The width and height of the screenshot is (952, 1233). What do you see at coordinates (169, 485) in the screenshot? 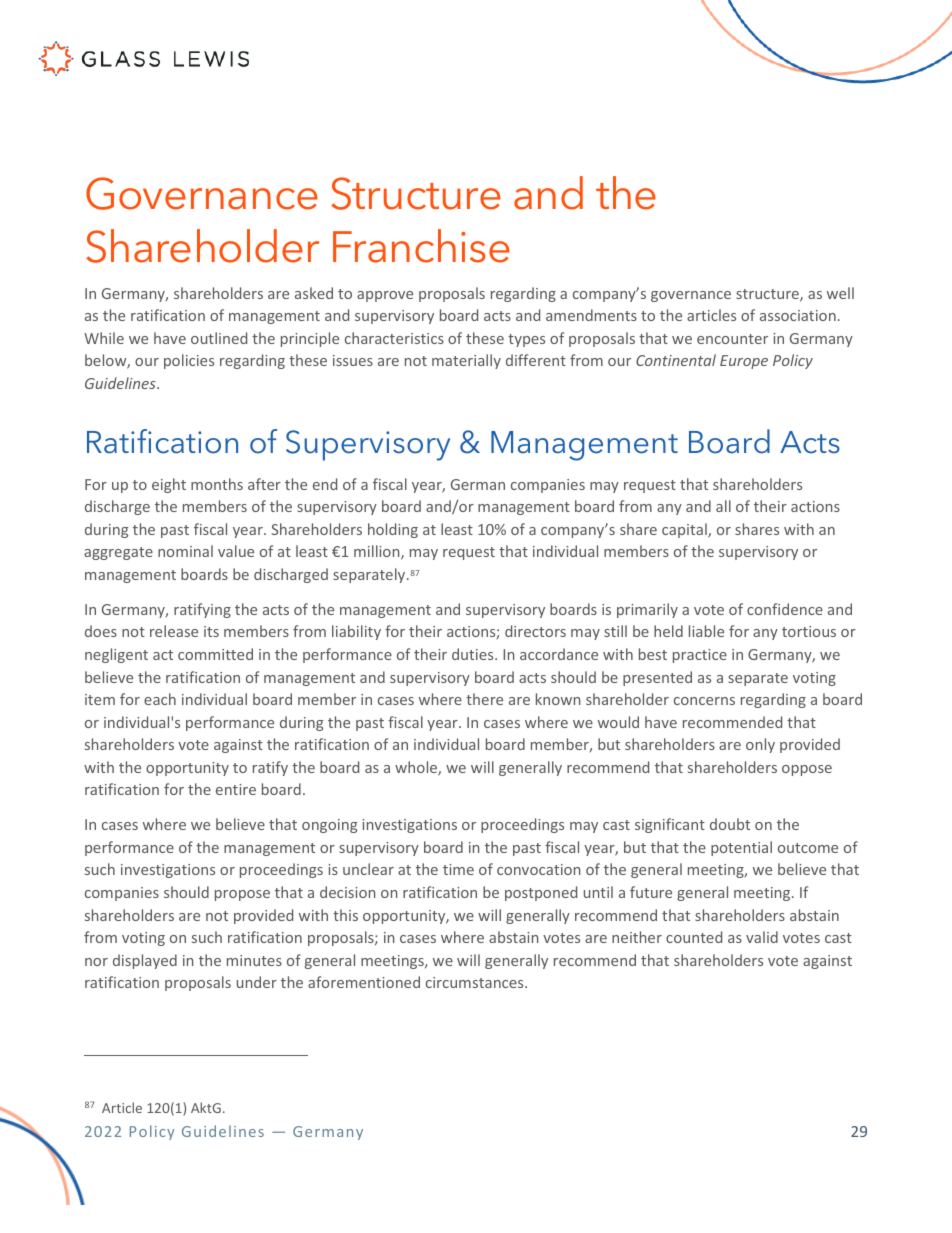
I see `eight` at bounding box center [169, 485].
